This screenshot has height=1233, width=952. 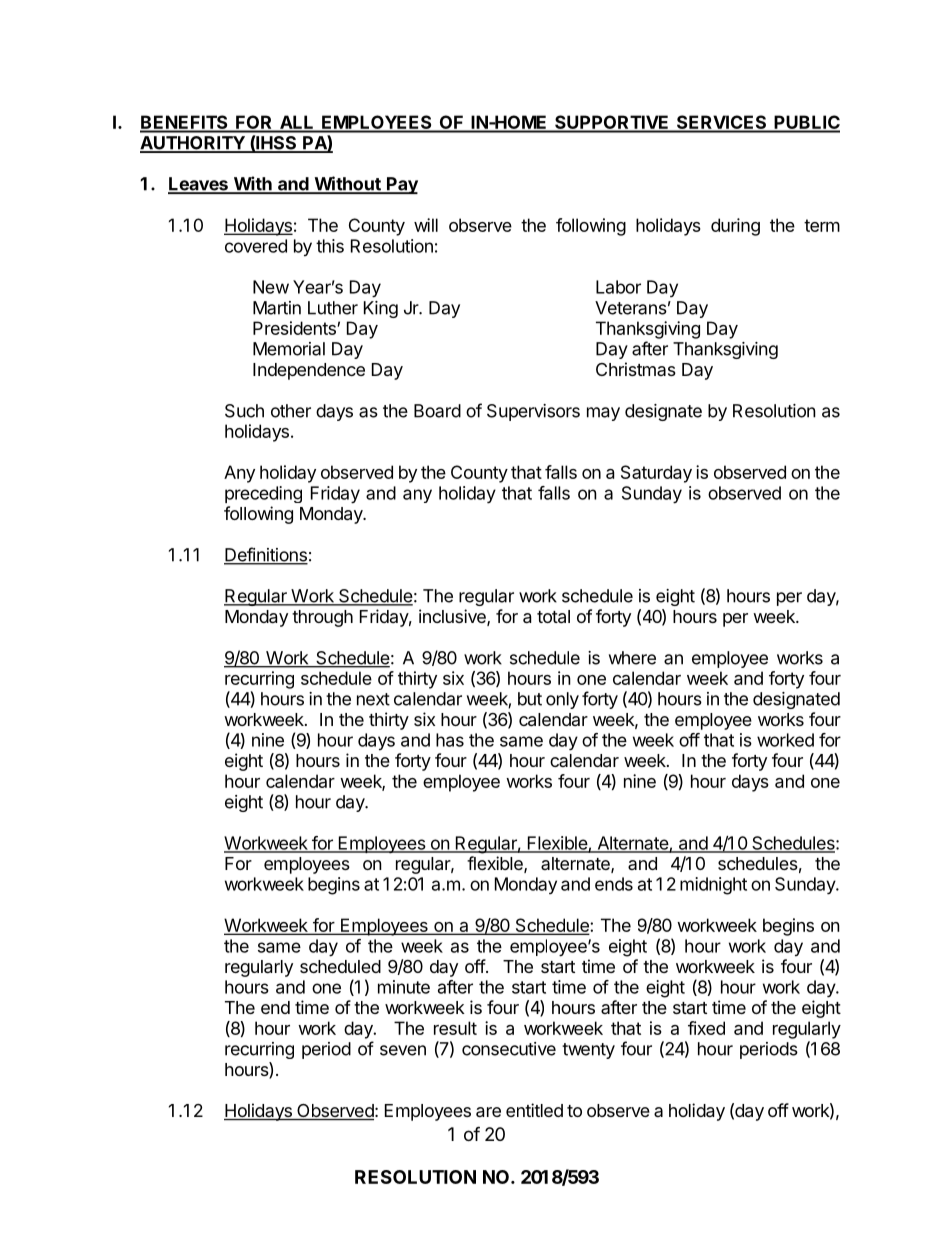 I want to click on seven, so click(x=403, y=1050).
